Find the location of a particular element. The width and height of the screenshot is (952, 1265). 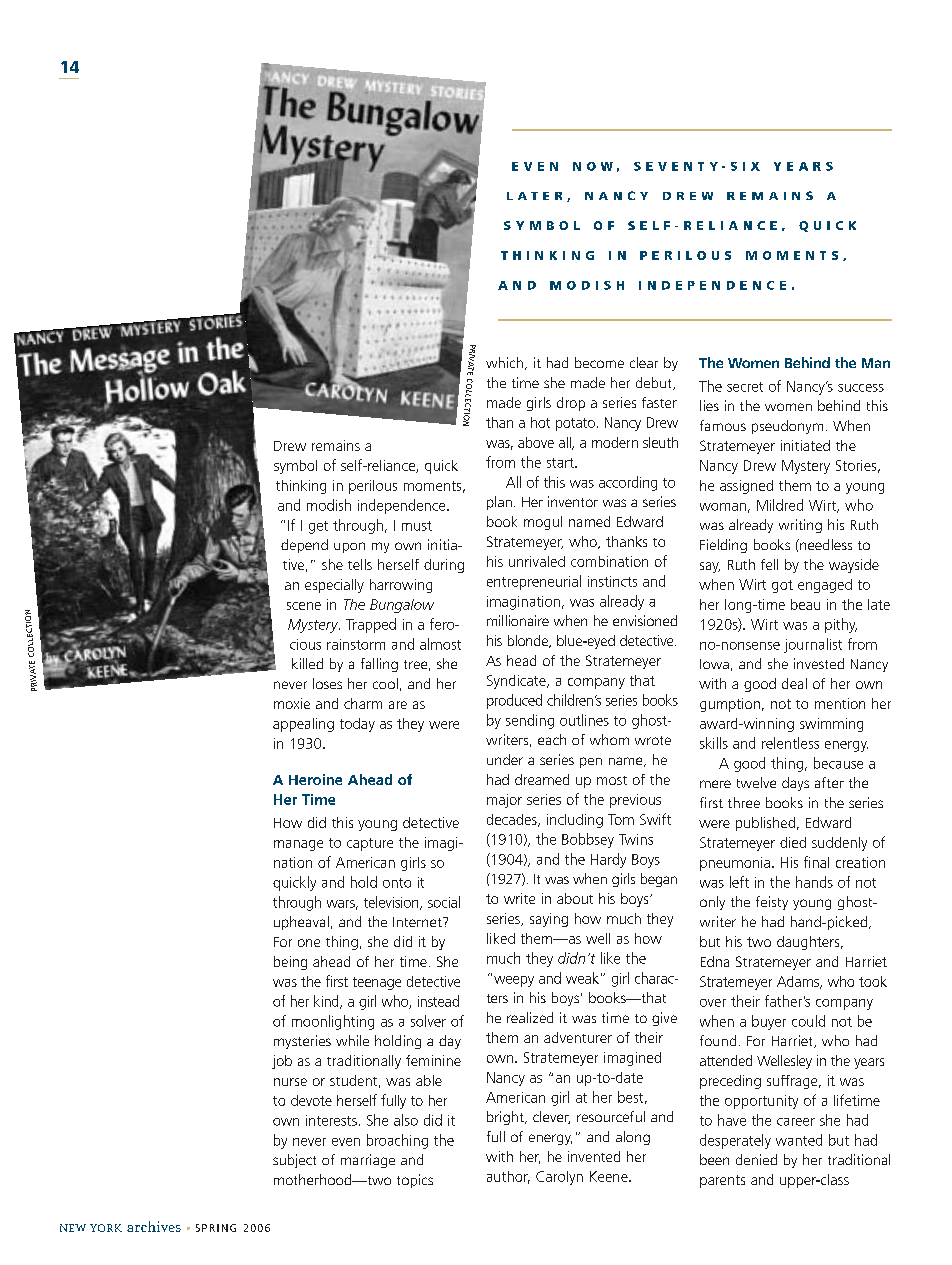

clear is located at coordinates (644, 362).
